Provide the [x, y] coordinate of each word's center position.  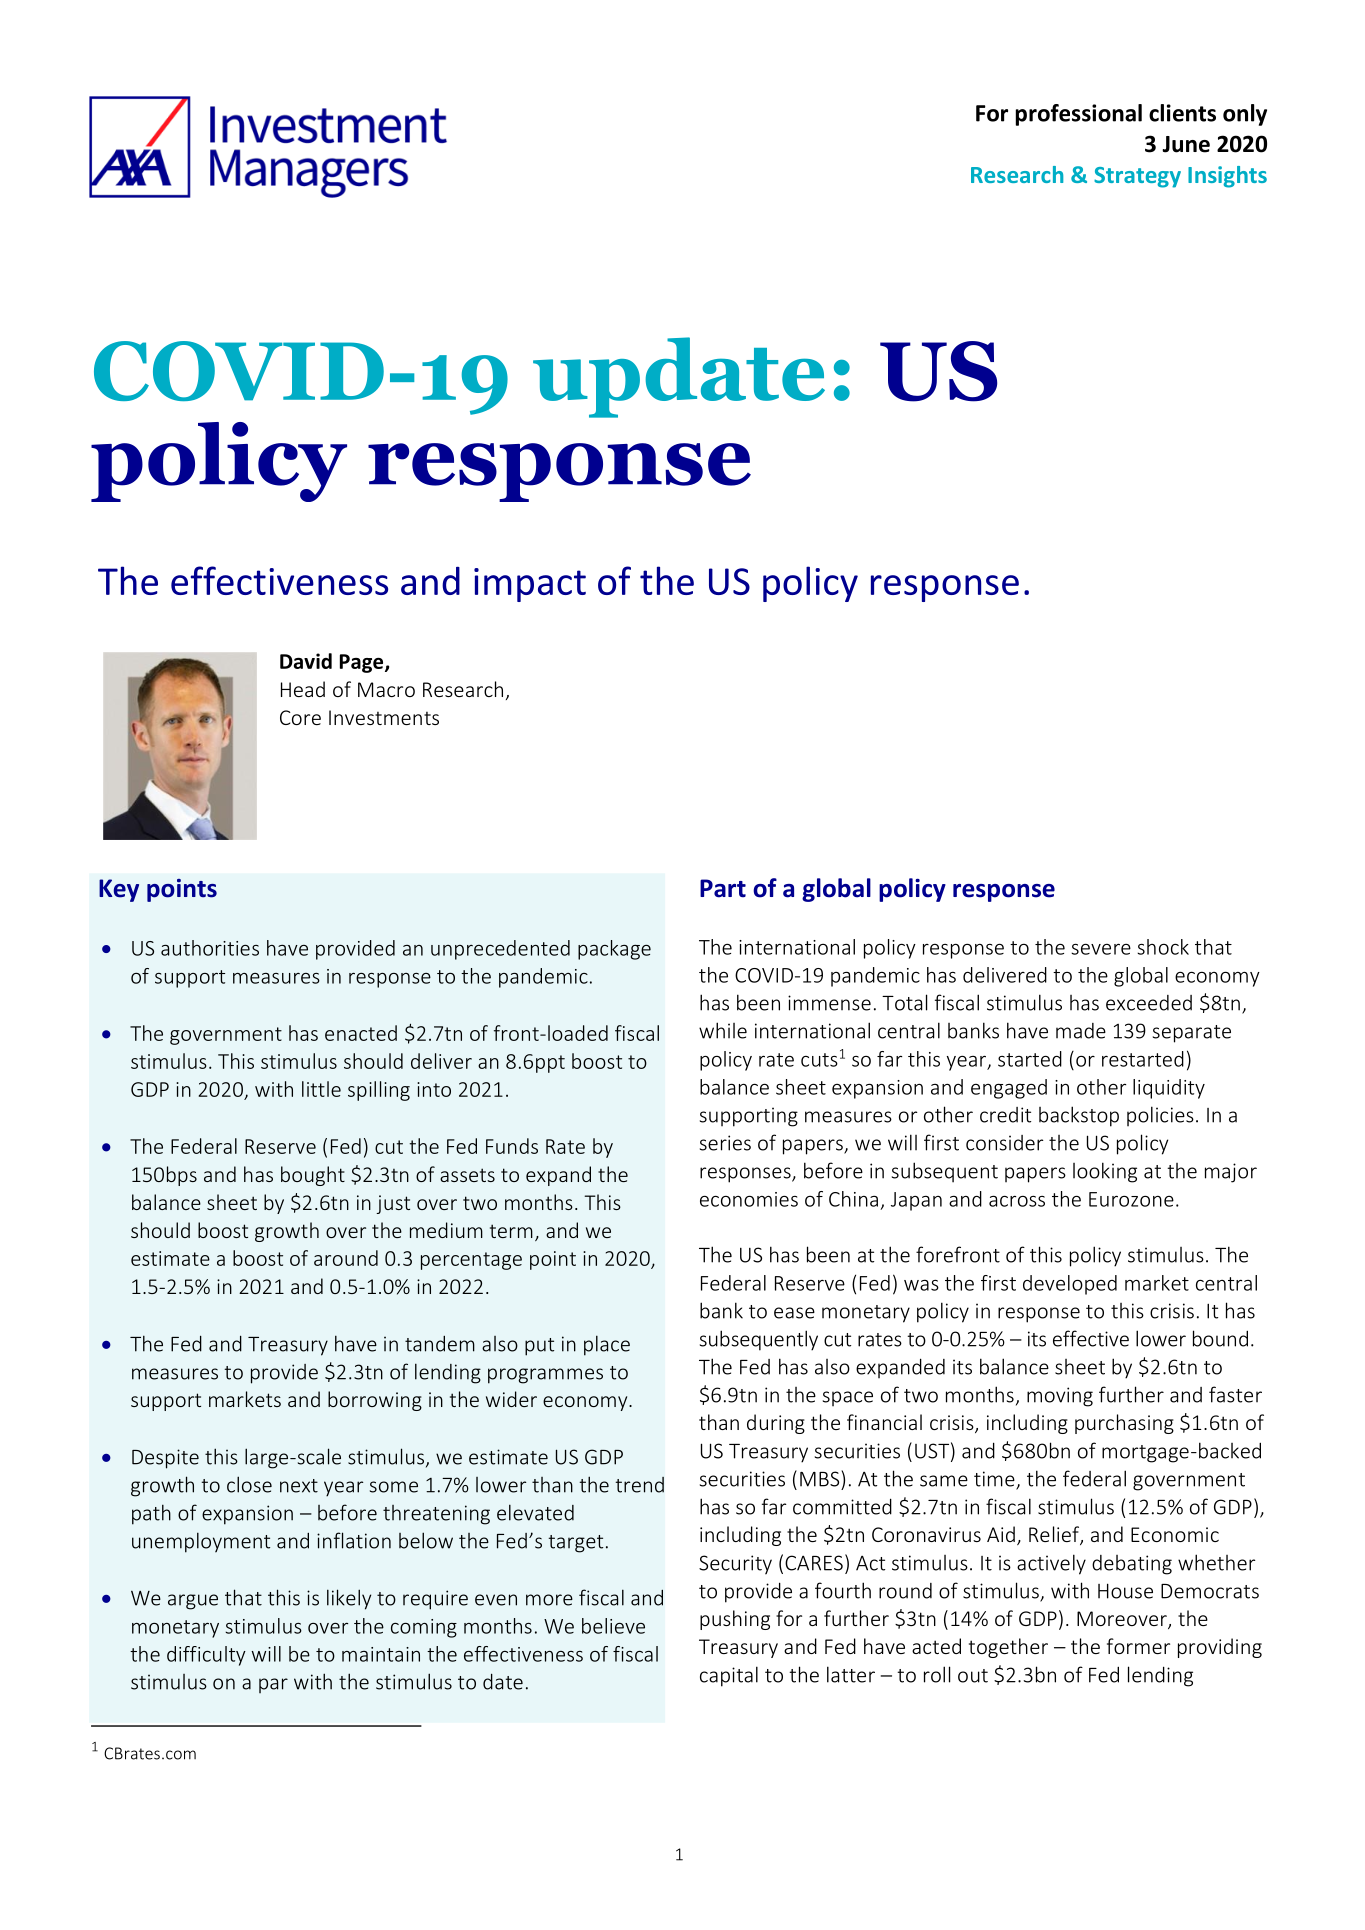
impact [530, 585]
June [1186, 144]
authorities [210, 948]
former [1138, 1646]
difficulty [206, 1656]
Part [723, 888]
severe [1101, 949]
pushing [735, 1620]
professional [1079, 115]
